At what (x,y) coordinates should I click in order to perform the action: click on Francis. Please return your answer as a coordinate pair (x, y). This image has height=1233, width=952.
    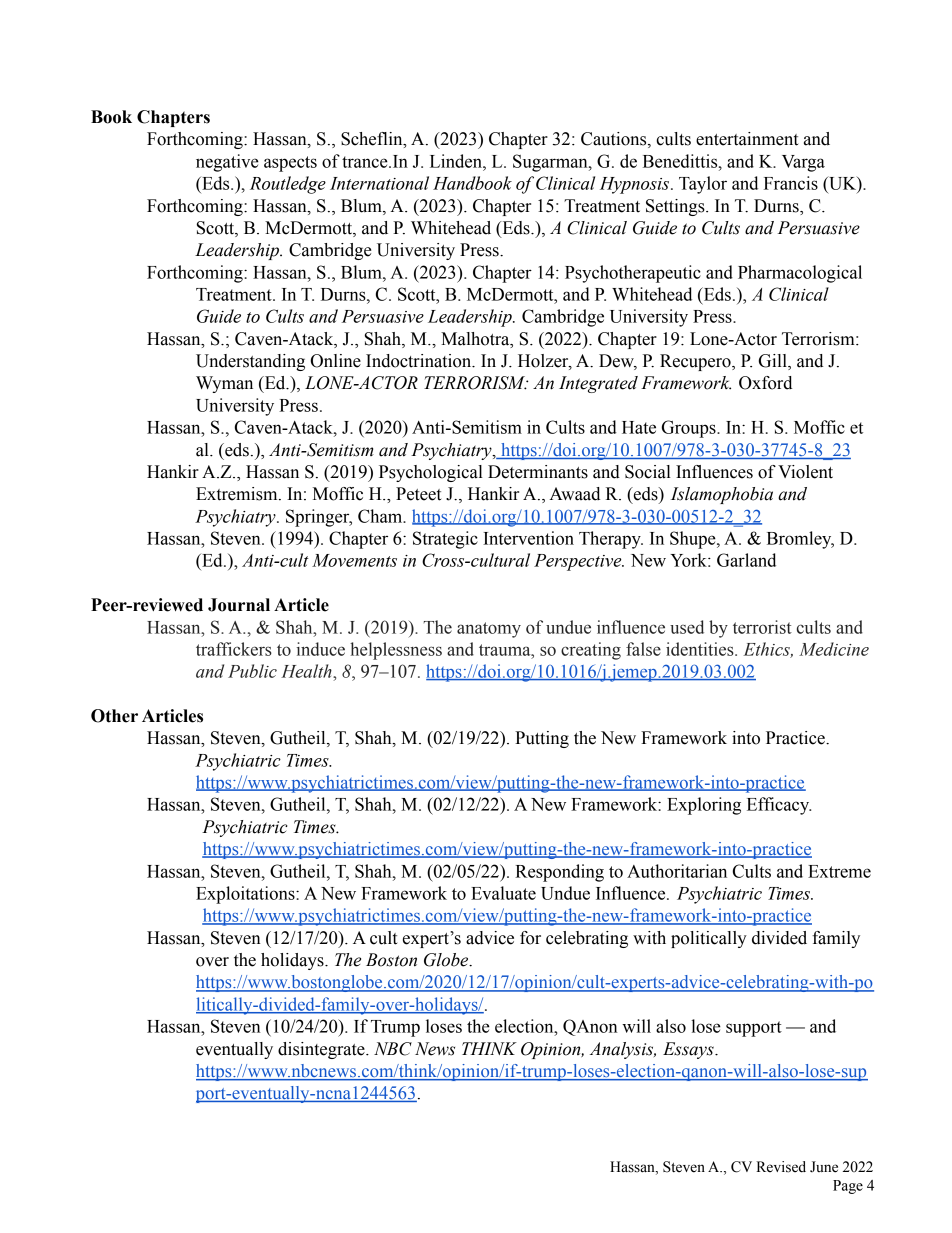
    Looking at the image, I should click on (791, 183).
